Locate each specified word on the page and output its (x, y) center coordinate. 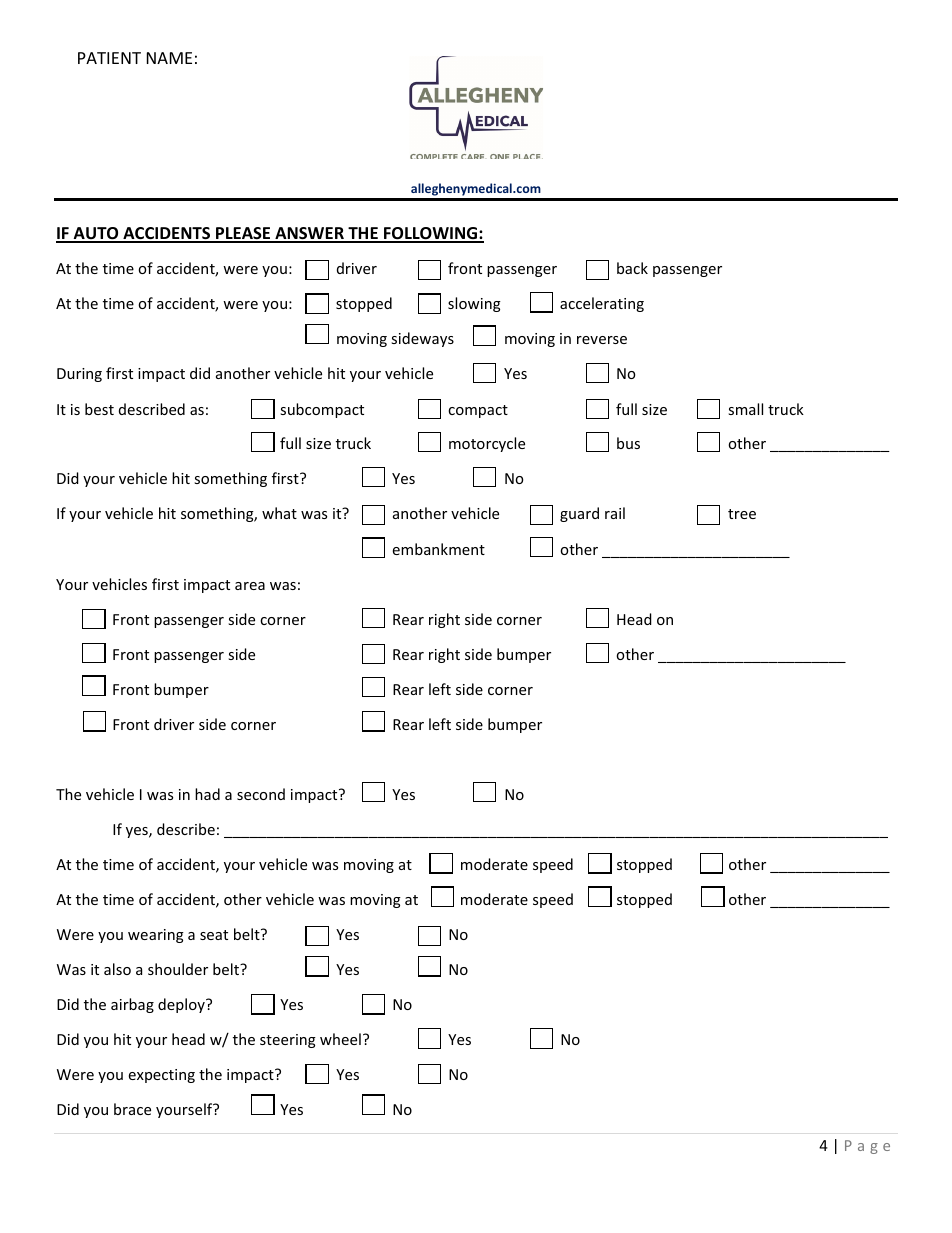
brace (132, 1109)
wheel (340, 1039)
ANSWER (309, 234)
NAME (169, 58)
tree (742, 514)
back (632, 268)
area (250, 586)
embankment (439, 549)
